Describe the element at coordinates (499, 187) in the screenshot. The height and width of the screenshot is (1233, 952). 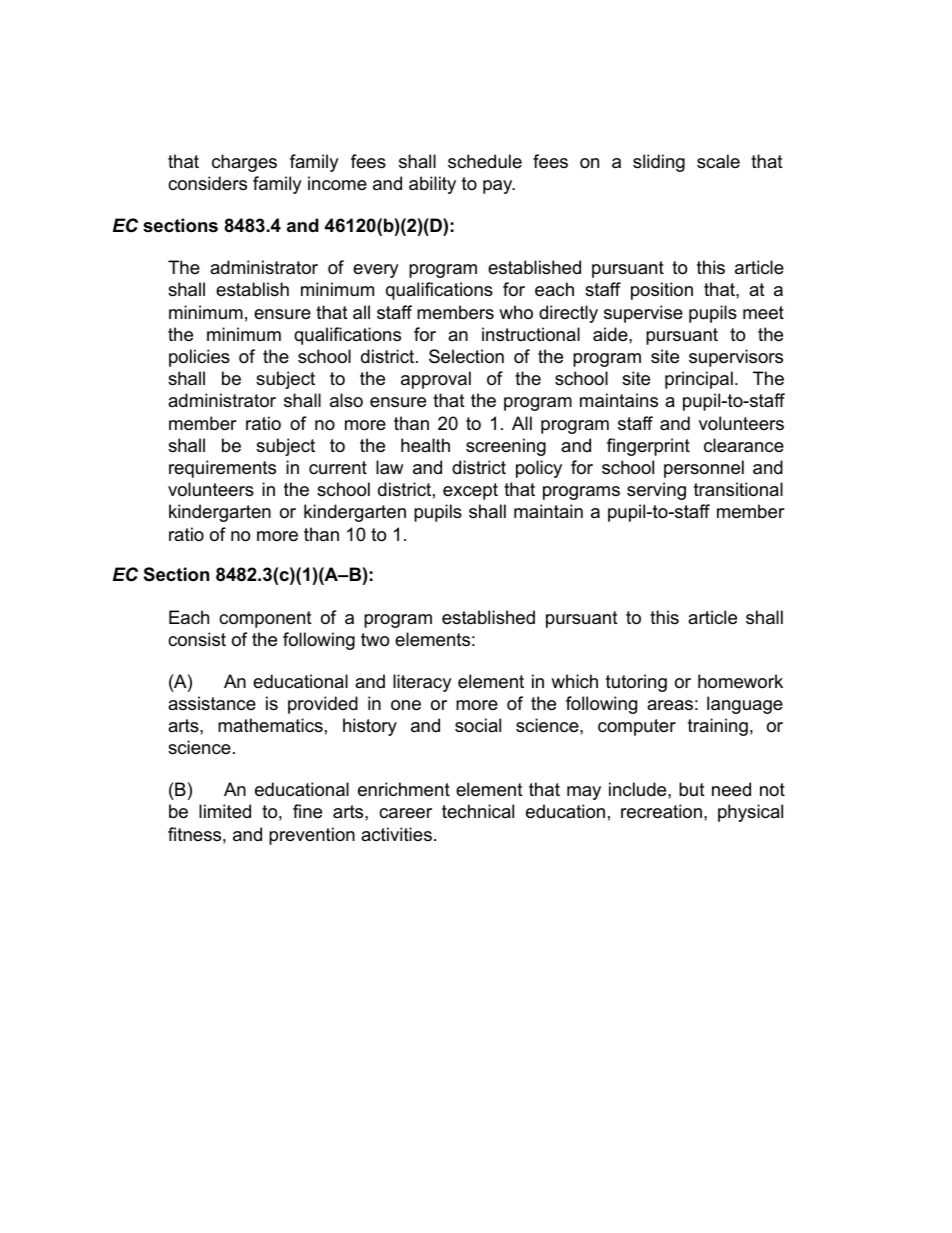
I see `pay` at that location.
